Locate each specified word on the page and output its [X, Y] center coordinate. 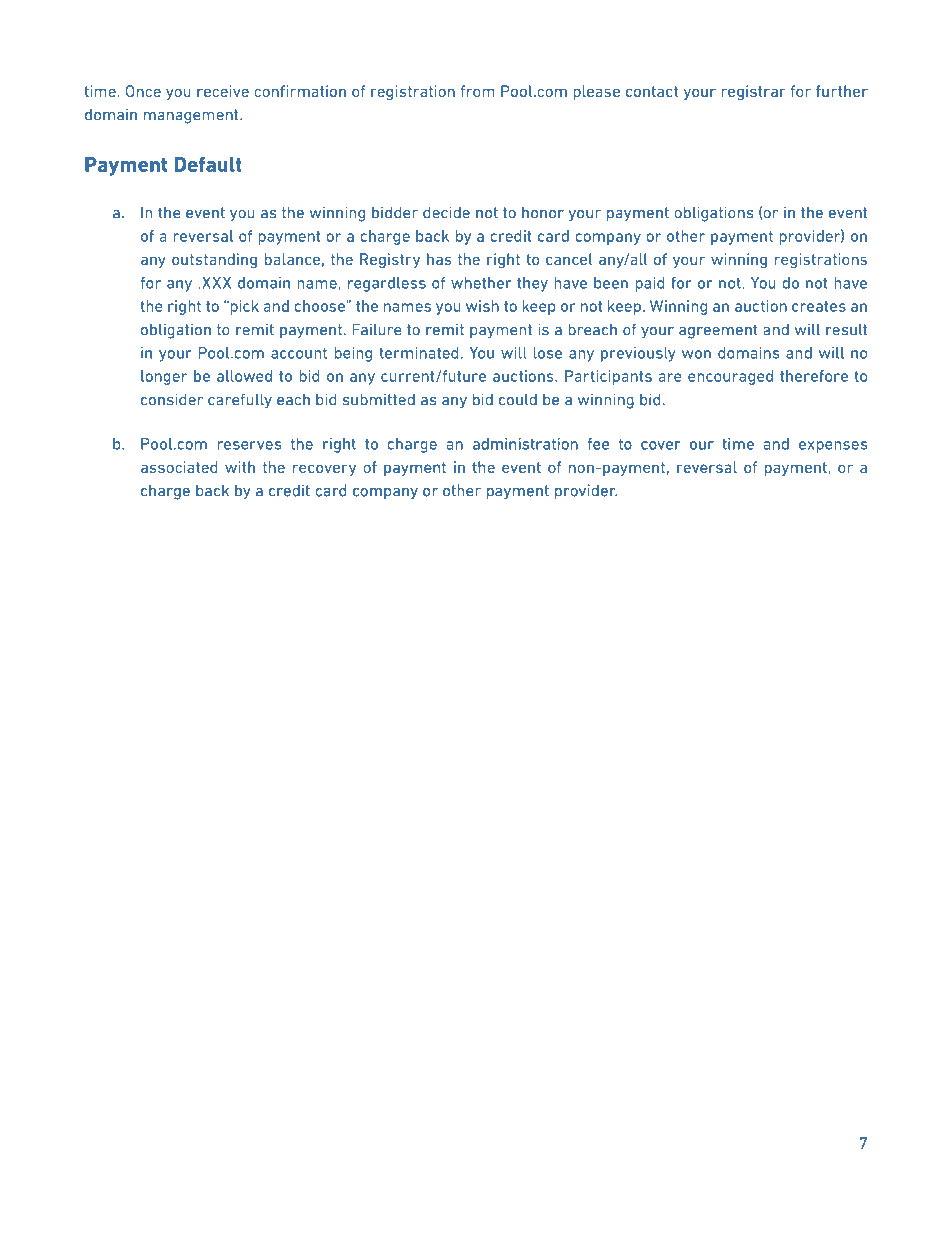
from [478, 91]
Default [208, 164]
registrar [753, 92]
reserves [249, 445]
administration [525, 444]
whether [481, 283]
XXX [215, 283]
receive [223, 91]
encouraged [730, 377]
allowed [244, 376]
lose [548, 353]
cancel [569, 259]
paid [650, 284]
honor [543, 212]
